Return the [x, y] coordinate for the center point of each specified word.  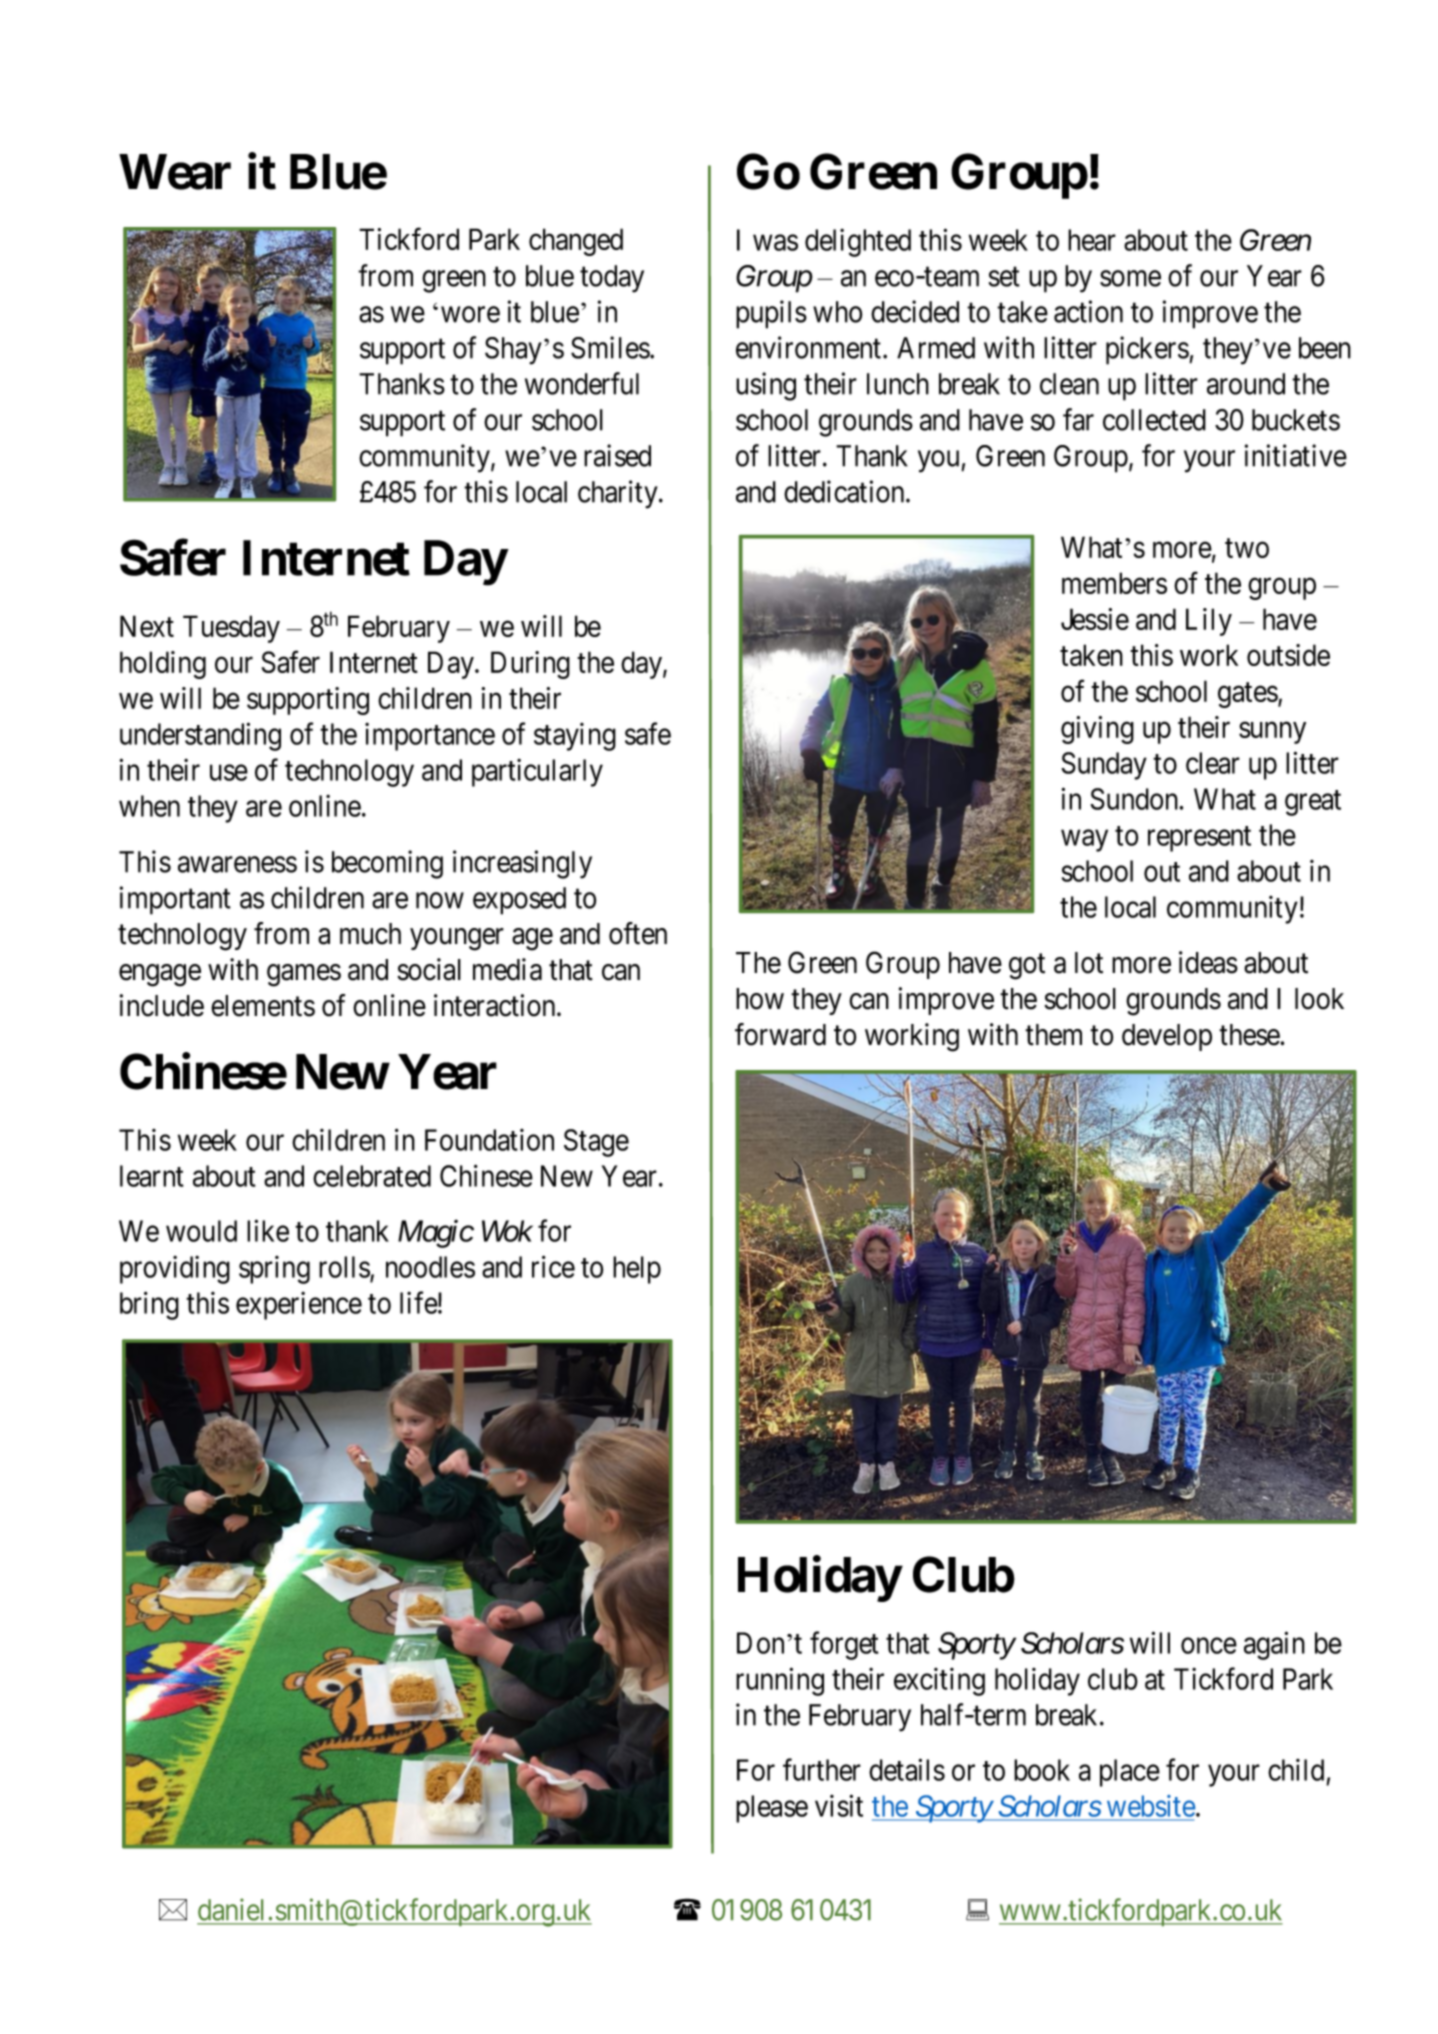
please [772, 1809]
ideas [1208, 962]
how [760, 999]
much [370, 934]
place [1130, 1773]
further [822, 1769]
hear [1092, 240]
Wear [175, 172]
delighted [858, 243]
